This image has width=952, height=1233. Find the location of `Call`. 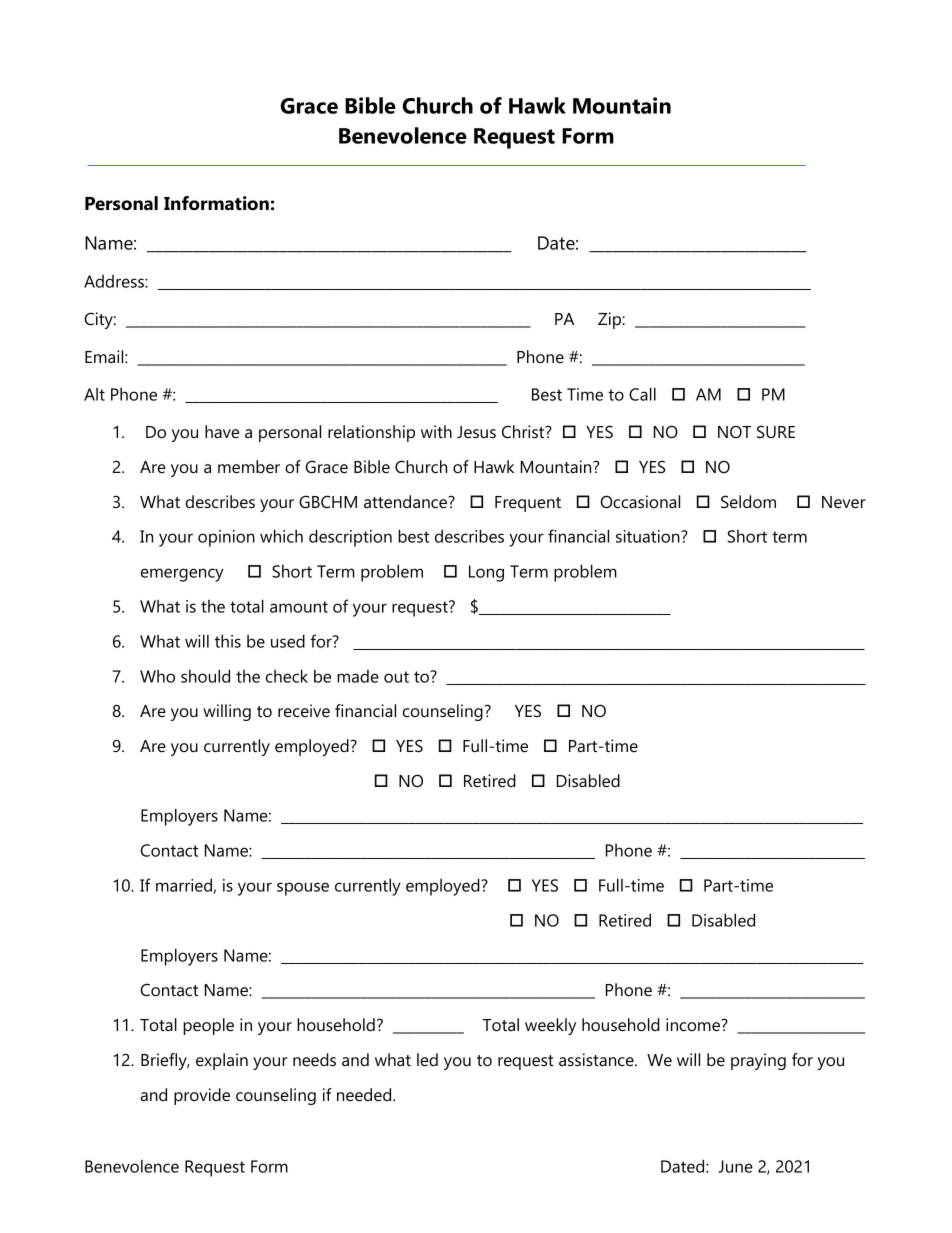

Call is located at coordinates (642, 394).
